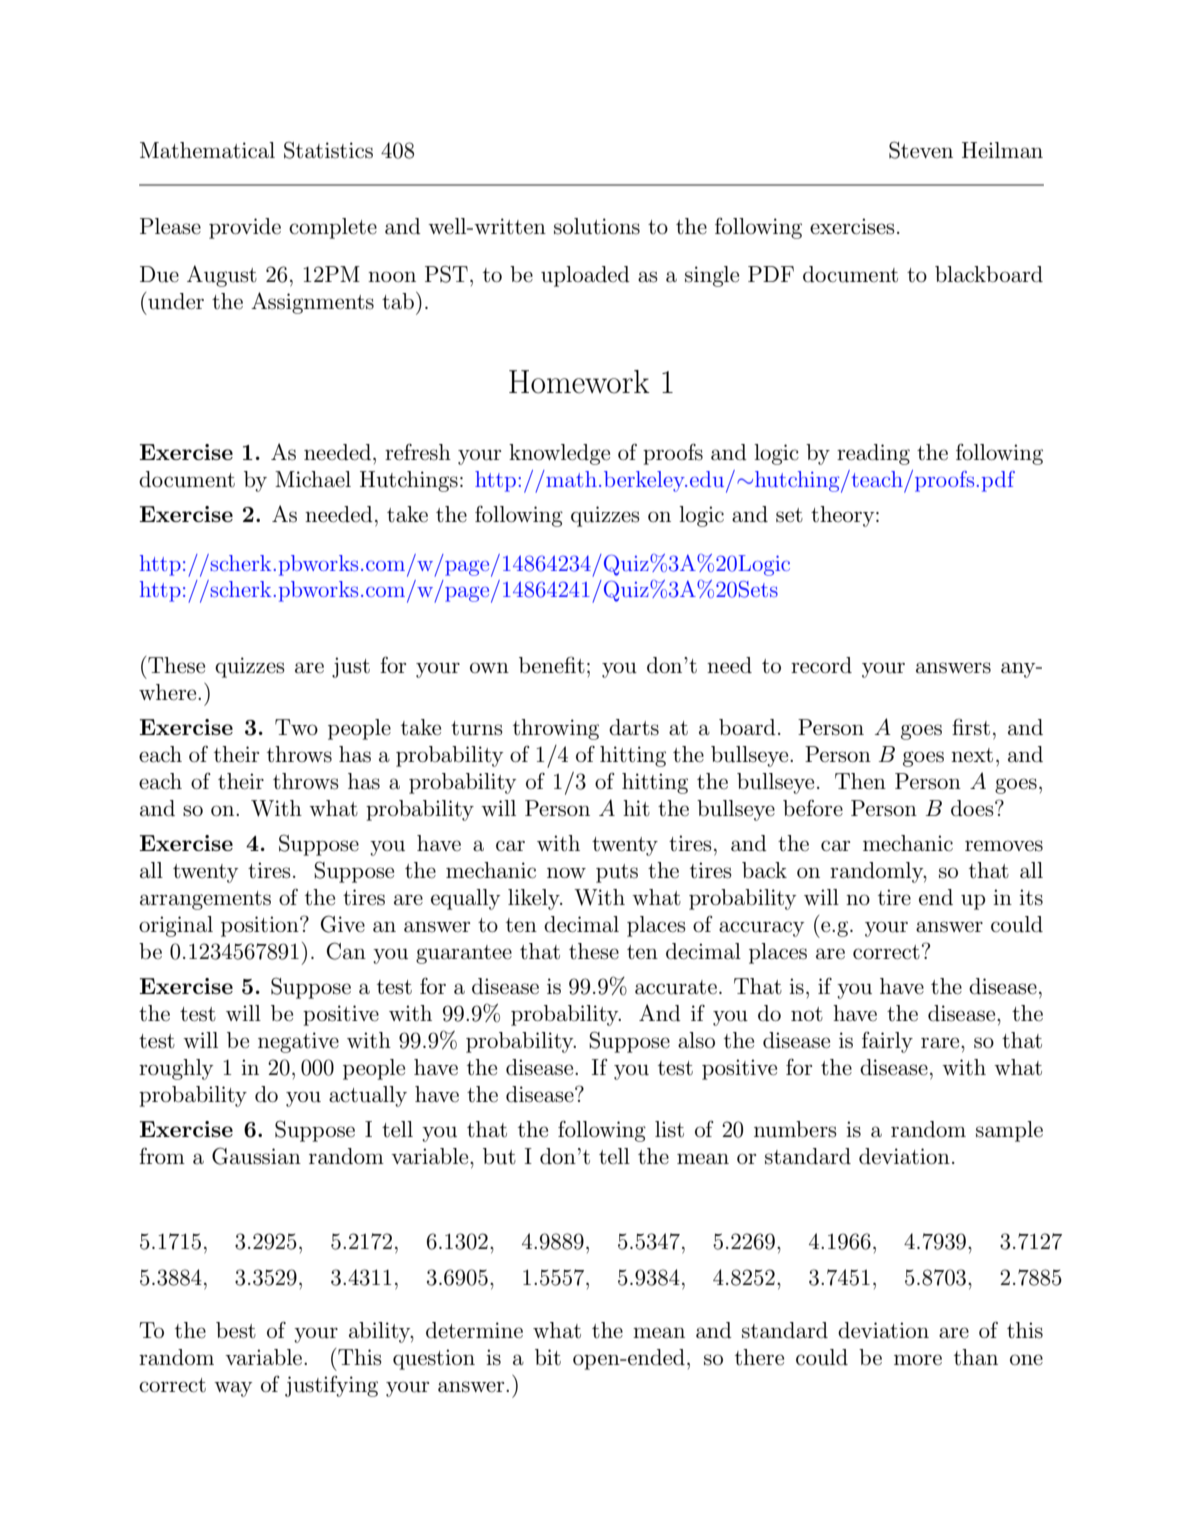 The height and width of the image is (1531, 1183). Describe the element at coordinates (313, 479) in the image. I see `Michael` at that location.
